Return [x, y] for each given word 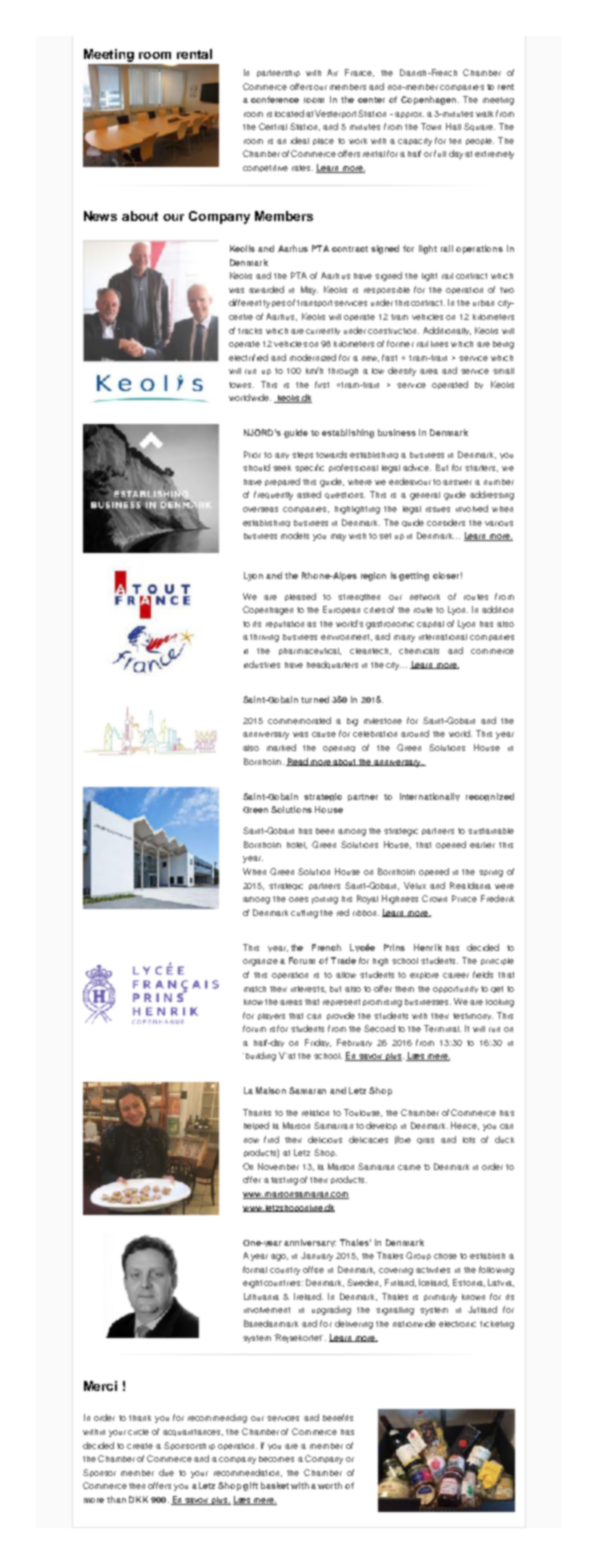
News [100, 216]
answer [457, 482]
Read [298, 762]
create [140, 1446]
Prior [252, 454]
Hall [453, 126]
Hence [465, 1126]
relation [315, 1113]
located [289, 113]
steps [302, 455]
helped [256, 1126]
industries [262, 664]
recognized [490, 797]
